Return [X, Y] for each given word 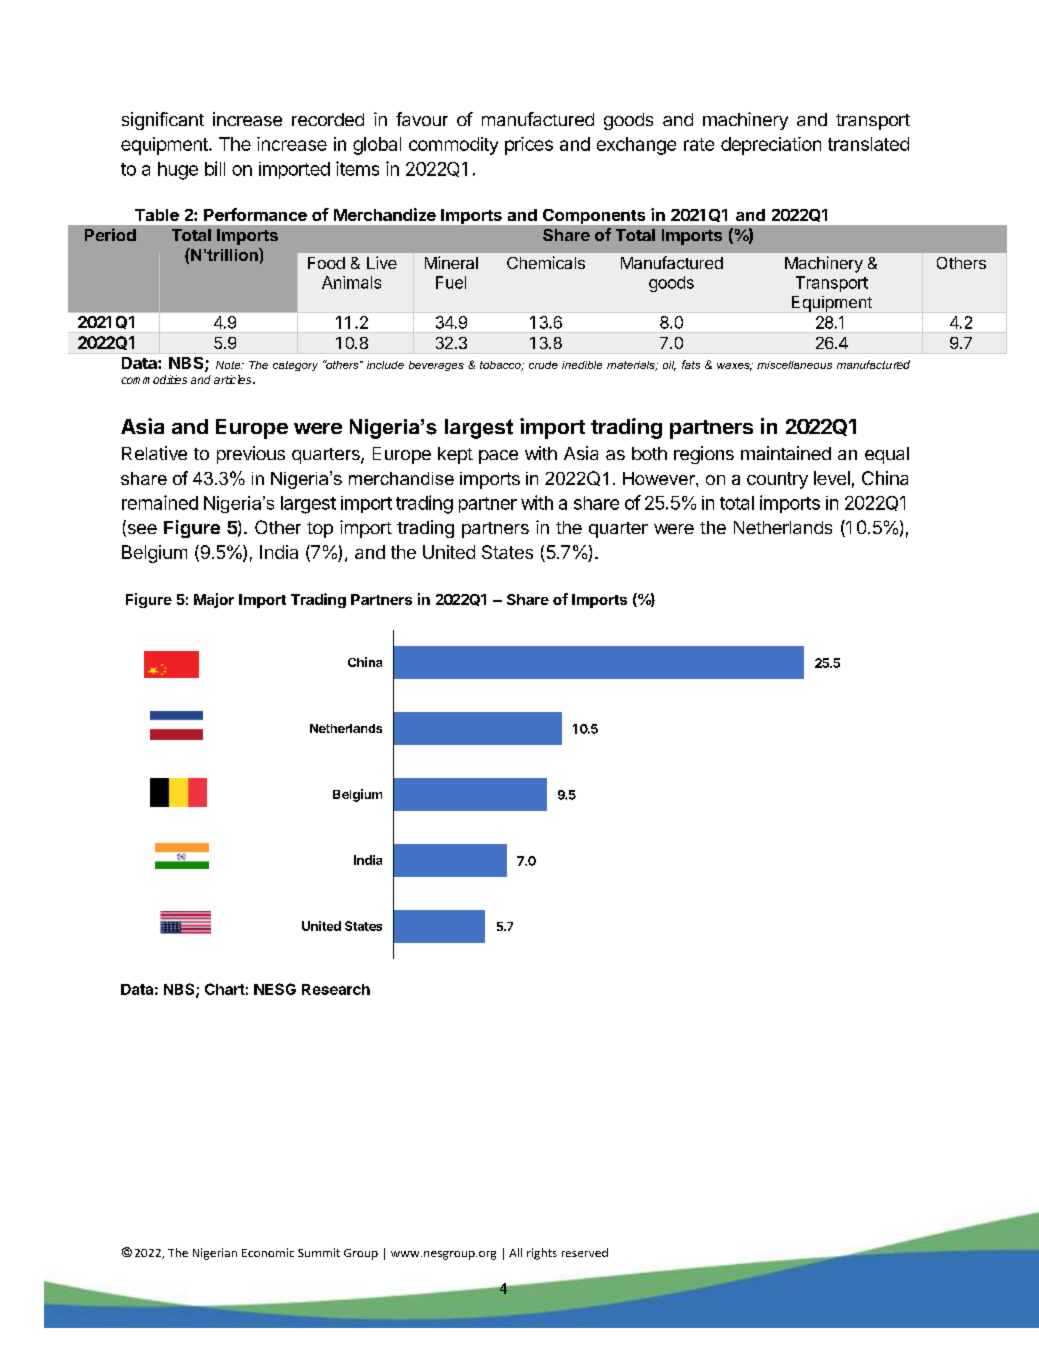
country [777, 480]
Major [214, 600]
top [320, 530]
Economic [268, 1252]
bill [215, 168]
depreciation [771, 146]
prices [529, 146]
